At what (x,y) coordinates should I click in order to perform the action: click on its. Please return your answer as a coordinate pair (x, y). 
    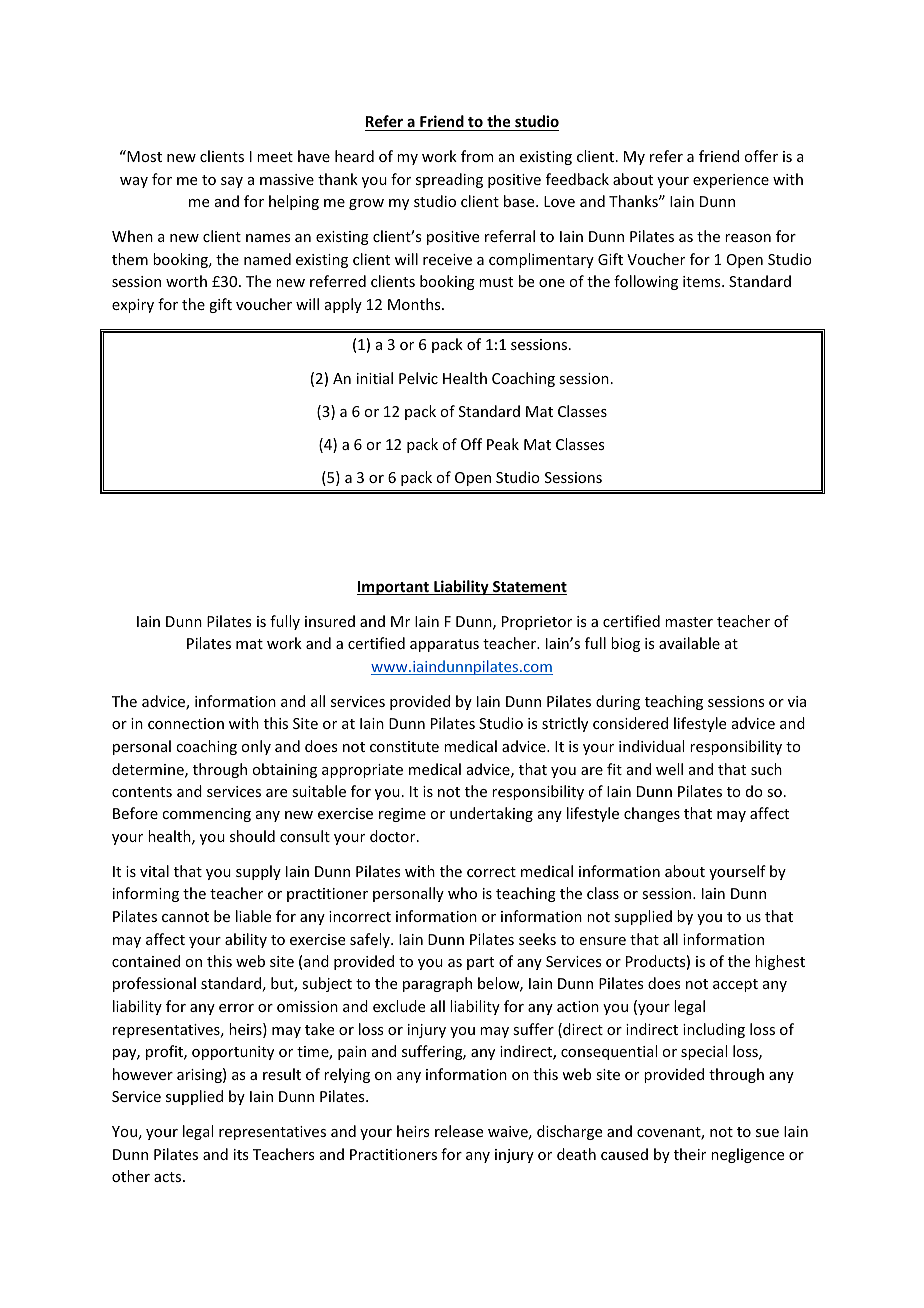
    Looking at the image, I should click on (241, 1154).
